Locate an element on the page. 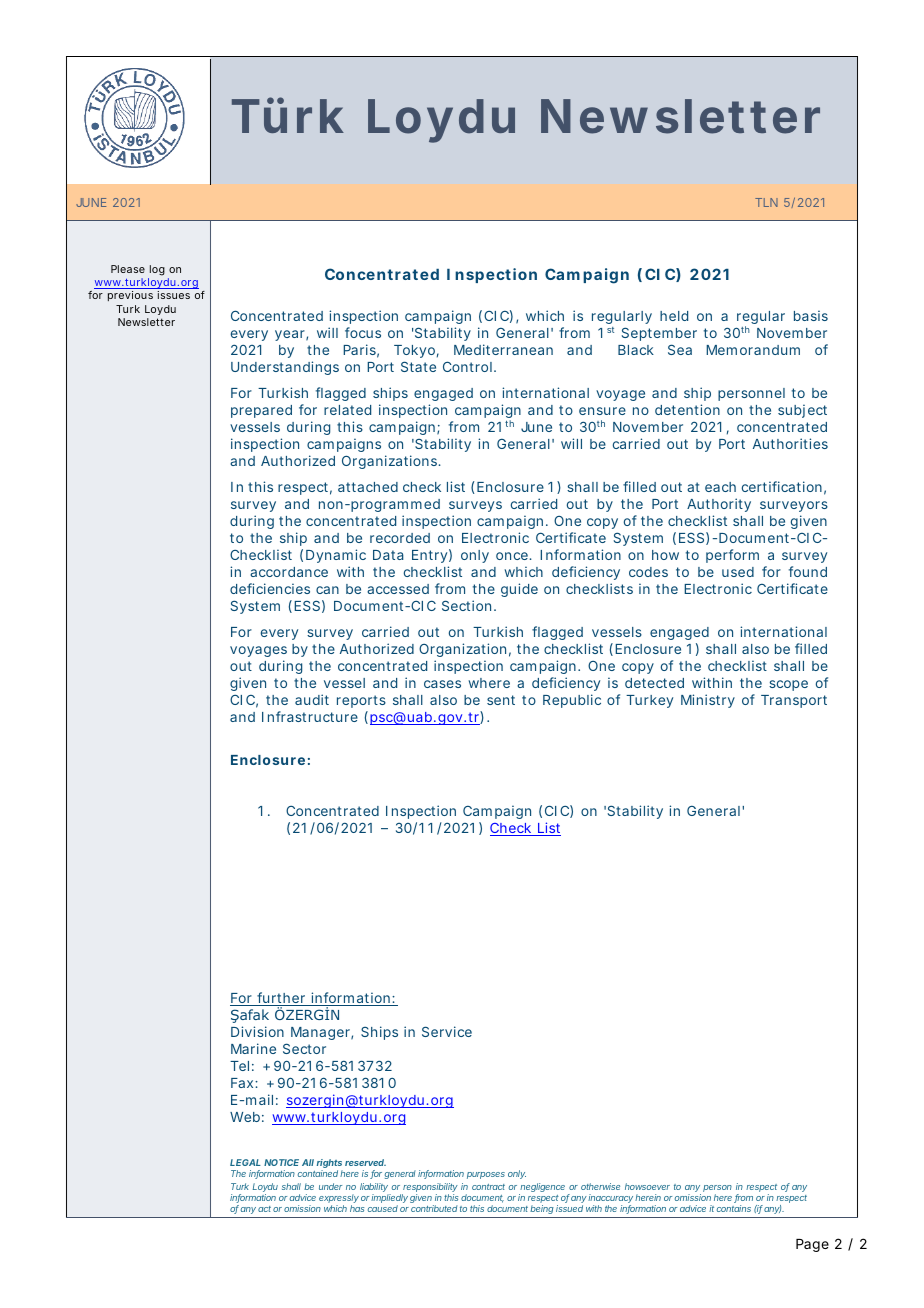 The height and width of the document is (1308, 924). contains is located at coordinates (734, 1208).
